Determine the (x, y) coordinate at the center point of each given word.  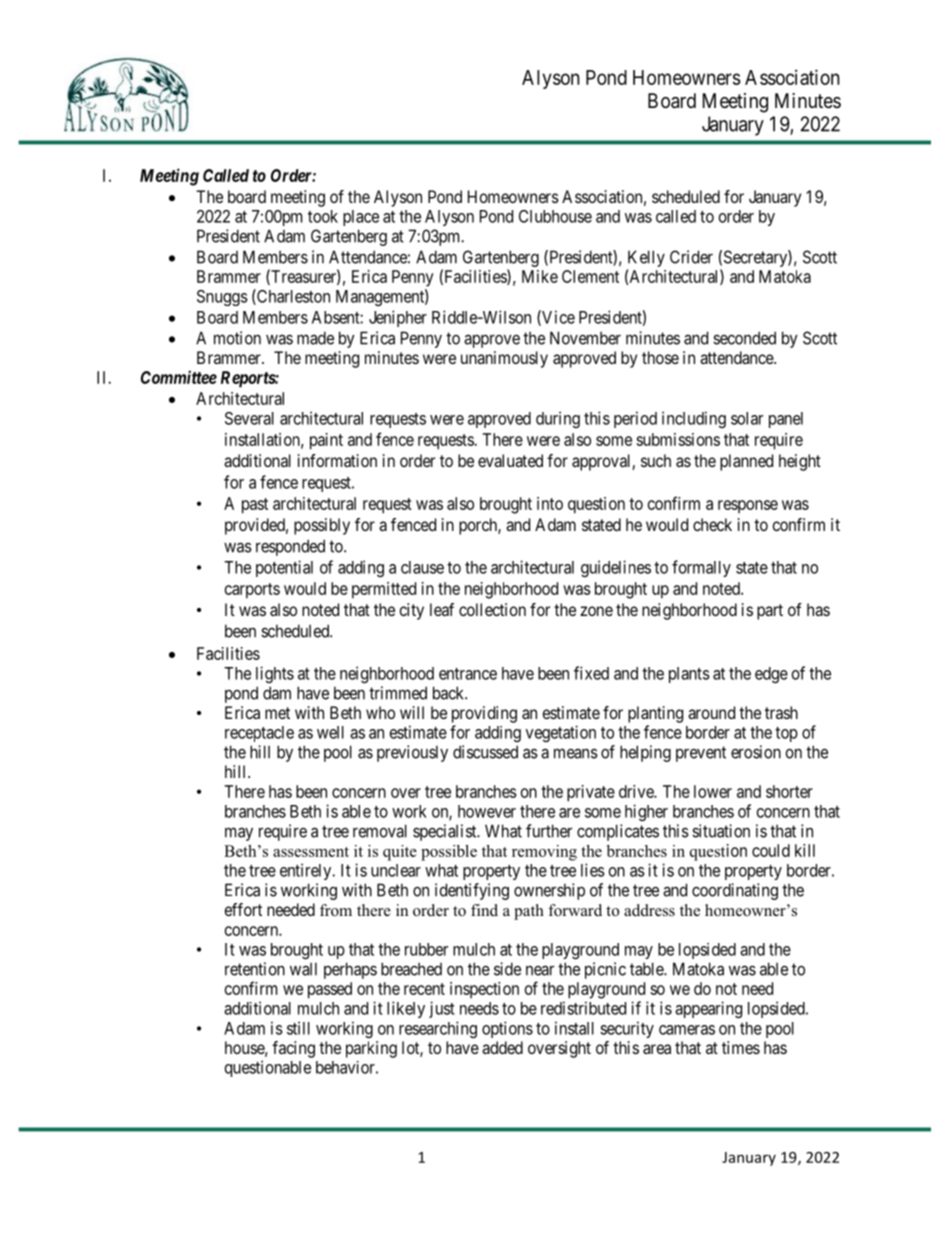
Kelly (646, 258)
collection (492, 609)
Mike (540, 276)
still (298, 1028)
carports (252, 591)
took (323, 216)
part (770, 612)
